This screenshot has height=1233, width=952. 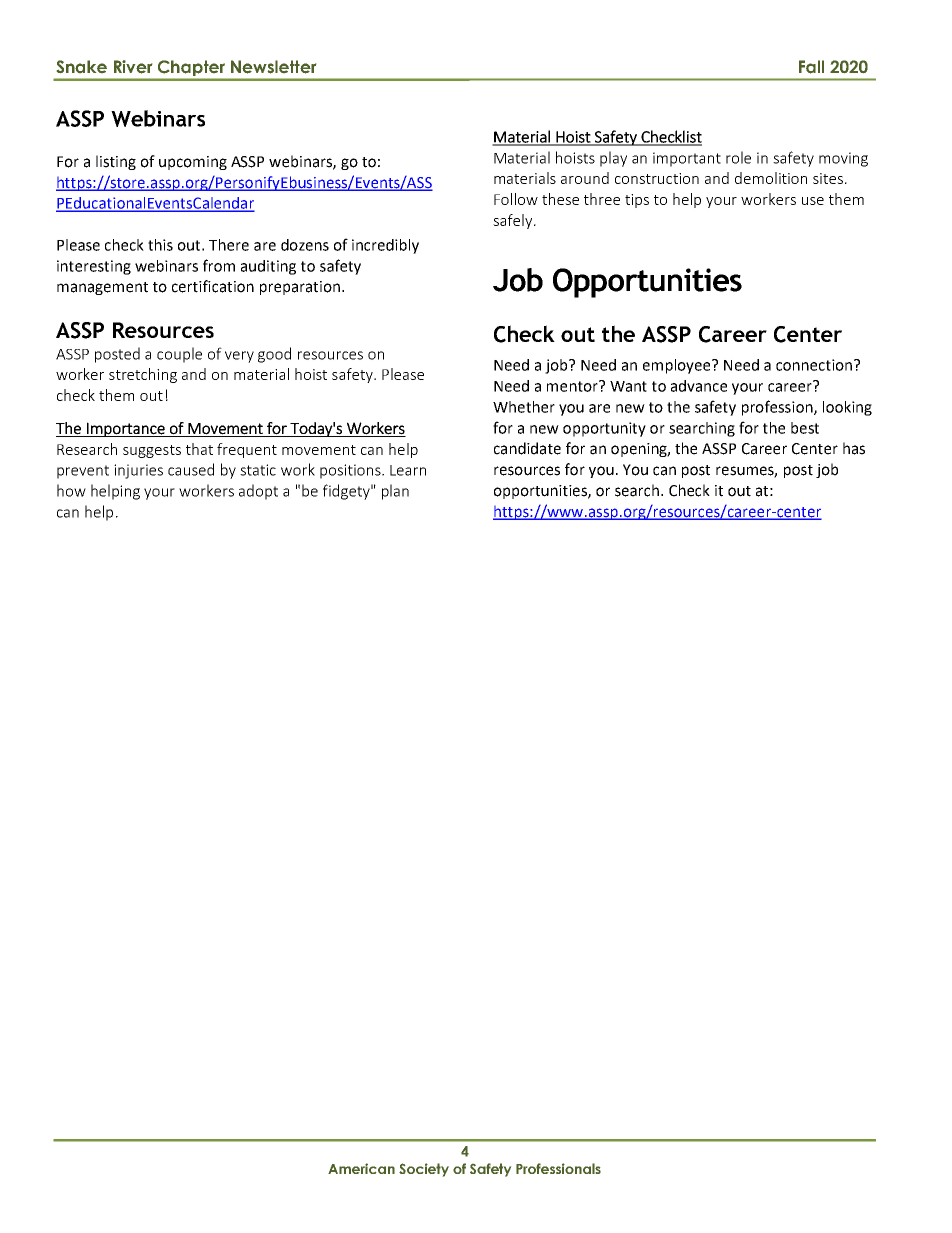 What do you see at coordinates (395, 492) in the screenshot?
I see `plan` at bounding box center [395, 492].
